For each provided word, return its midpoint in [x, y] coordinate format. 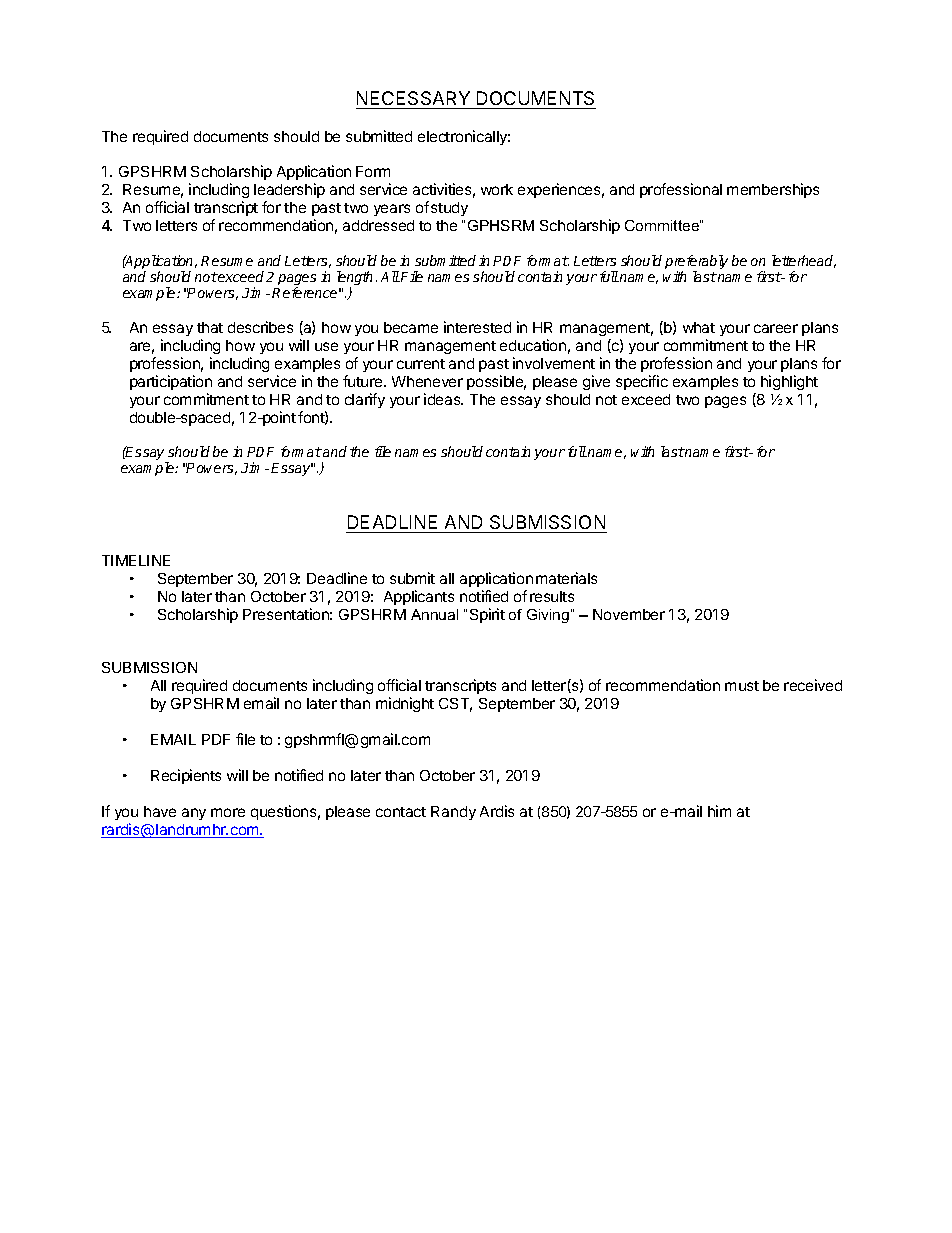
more [228, 812]
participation [171, 382]
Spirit [487, 615]
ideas [443, 399]
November [629, 614]
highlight [789, 382]
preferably [696, 263]
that [210, 327]
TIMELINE [136, 560]
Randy [453, 813]
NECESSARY [414, 100]
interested [477, 327]
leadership [289, 190]
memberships [773, 190]
